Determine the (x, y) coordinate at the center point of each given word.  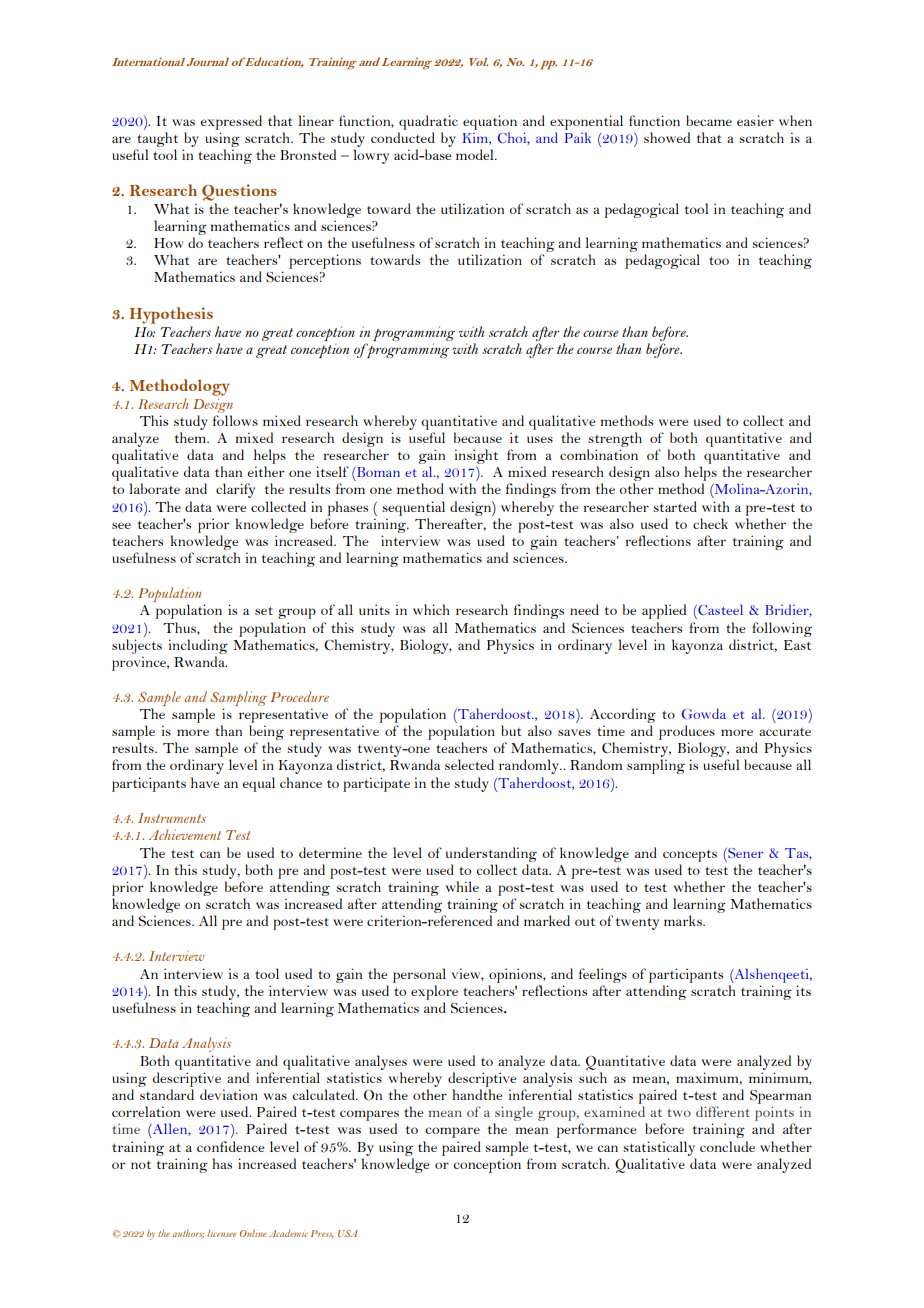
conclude (727, 1146)
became (709, 120)
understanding (491, 854)
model (476, 154)
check (710, 523)
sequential (413, 508)
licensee (222, 1233)
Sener (744, 853)
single (513, 1115)
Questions (239, 192)
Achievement (184, 834)
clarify (235, 490)
